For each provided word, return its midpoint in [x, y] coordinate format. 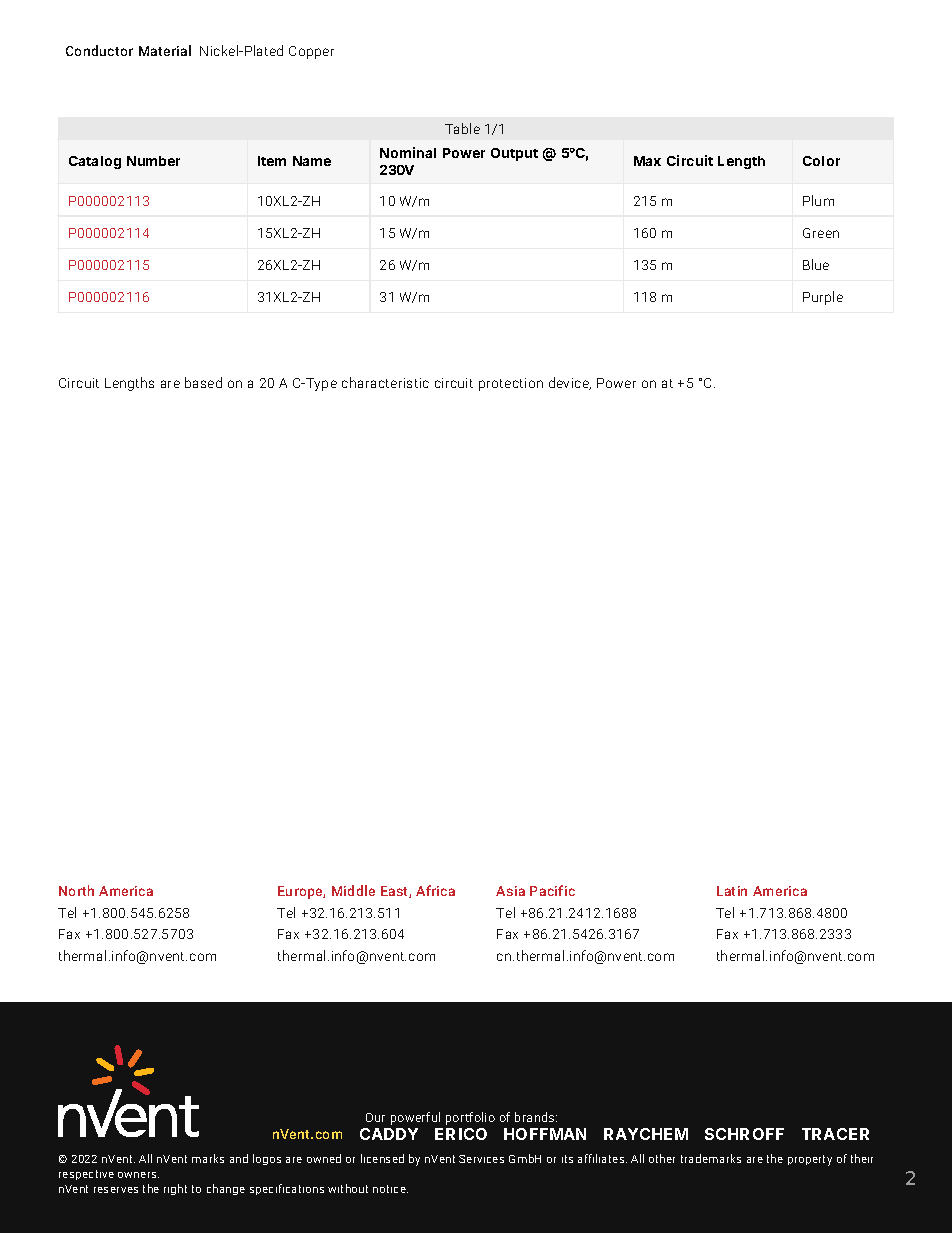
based [203, 382]
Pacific [552, 890]
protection [511, 384]
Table [462, 128]
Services [481, 1159]
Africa [435, 890]
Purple [823, 298]
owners [138, 1175]
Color [821, 161]
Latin [732, 891]
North [76, 890]
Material [165, 50]
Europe [301, 892]
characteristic [385, 382]
